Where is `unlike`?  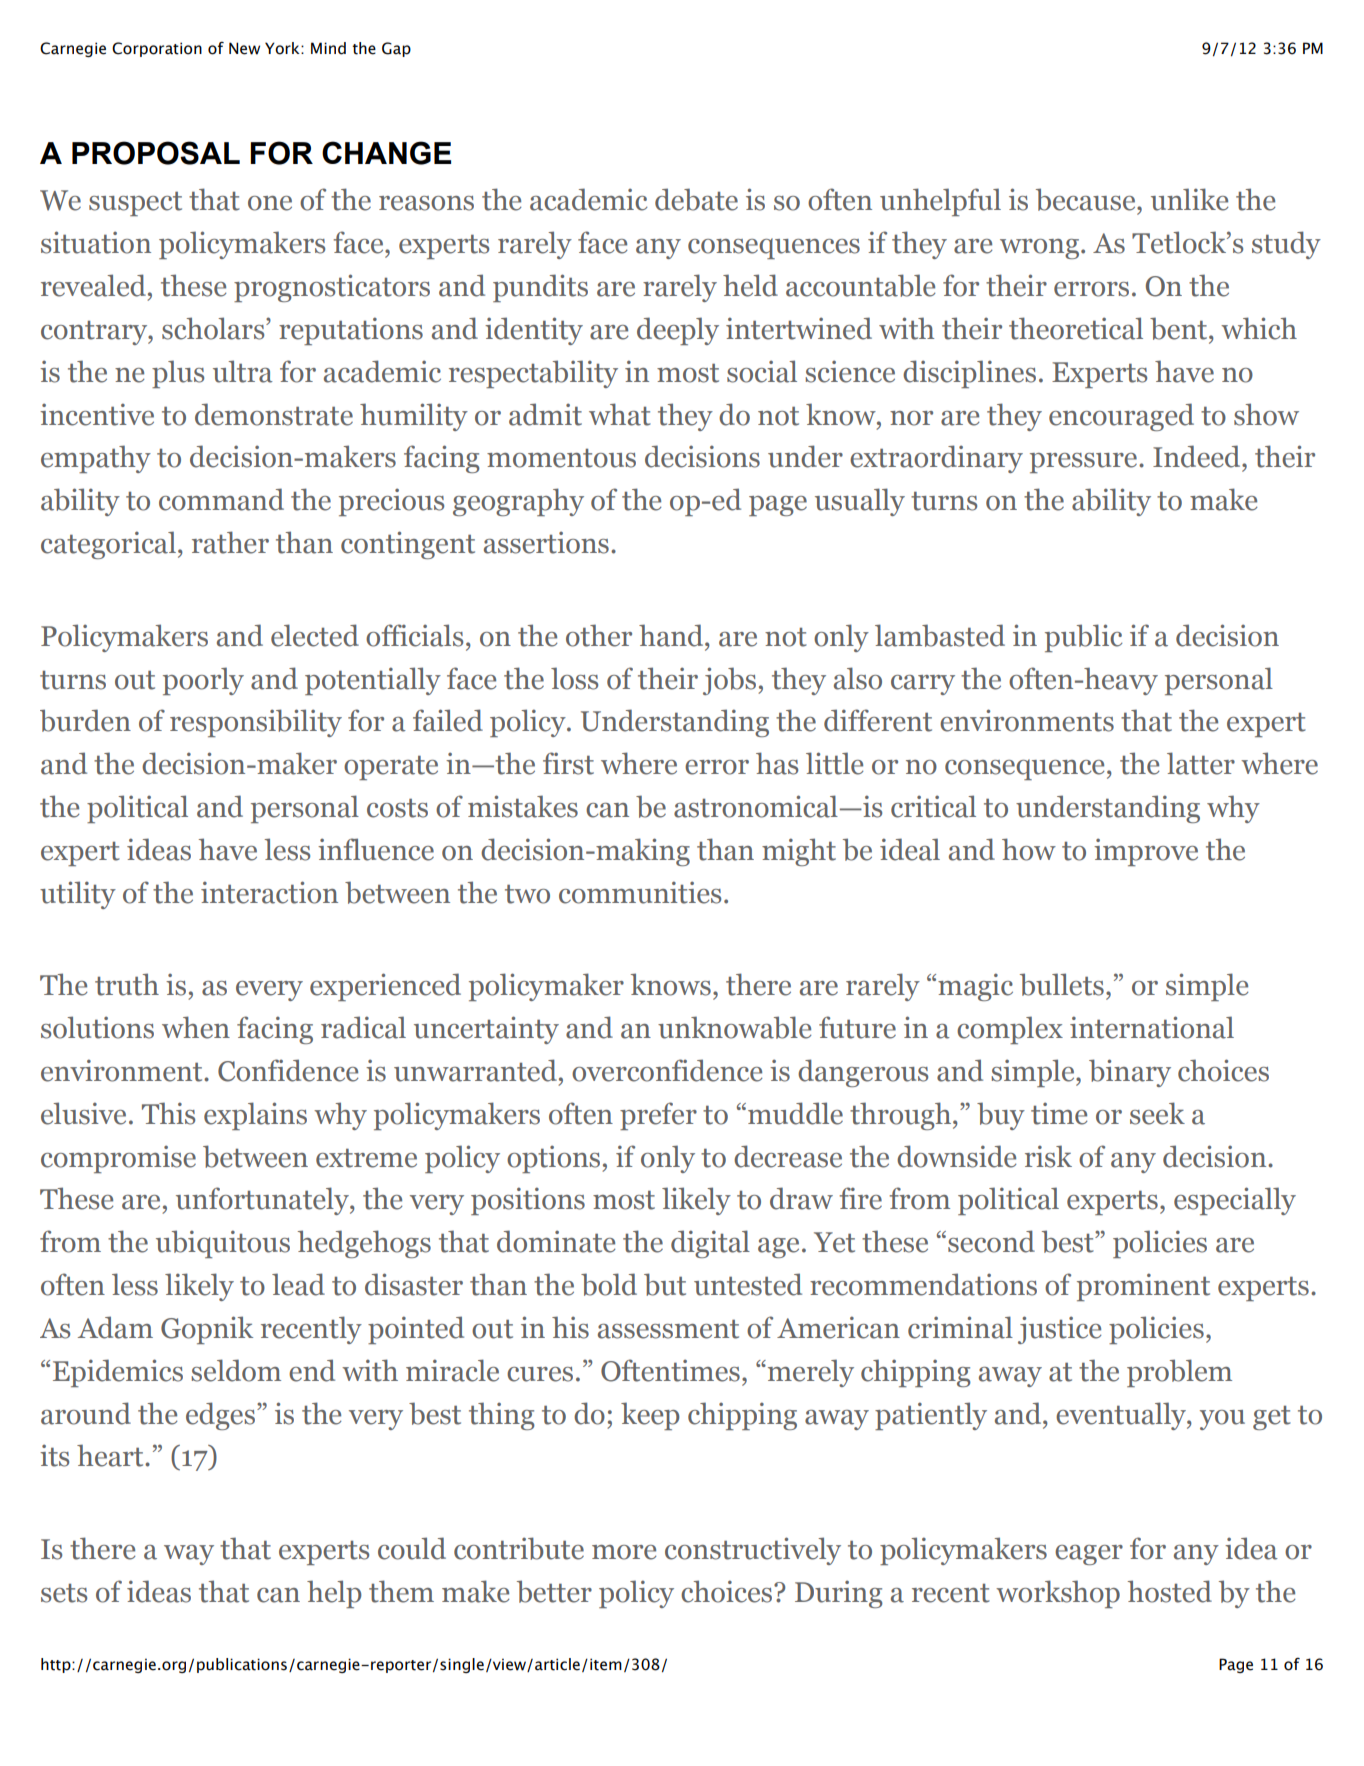
unlike is located at coordinates (1189, 199).
